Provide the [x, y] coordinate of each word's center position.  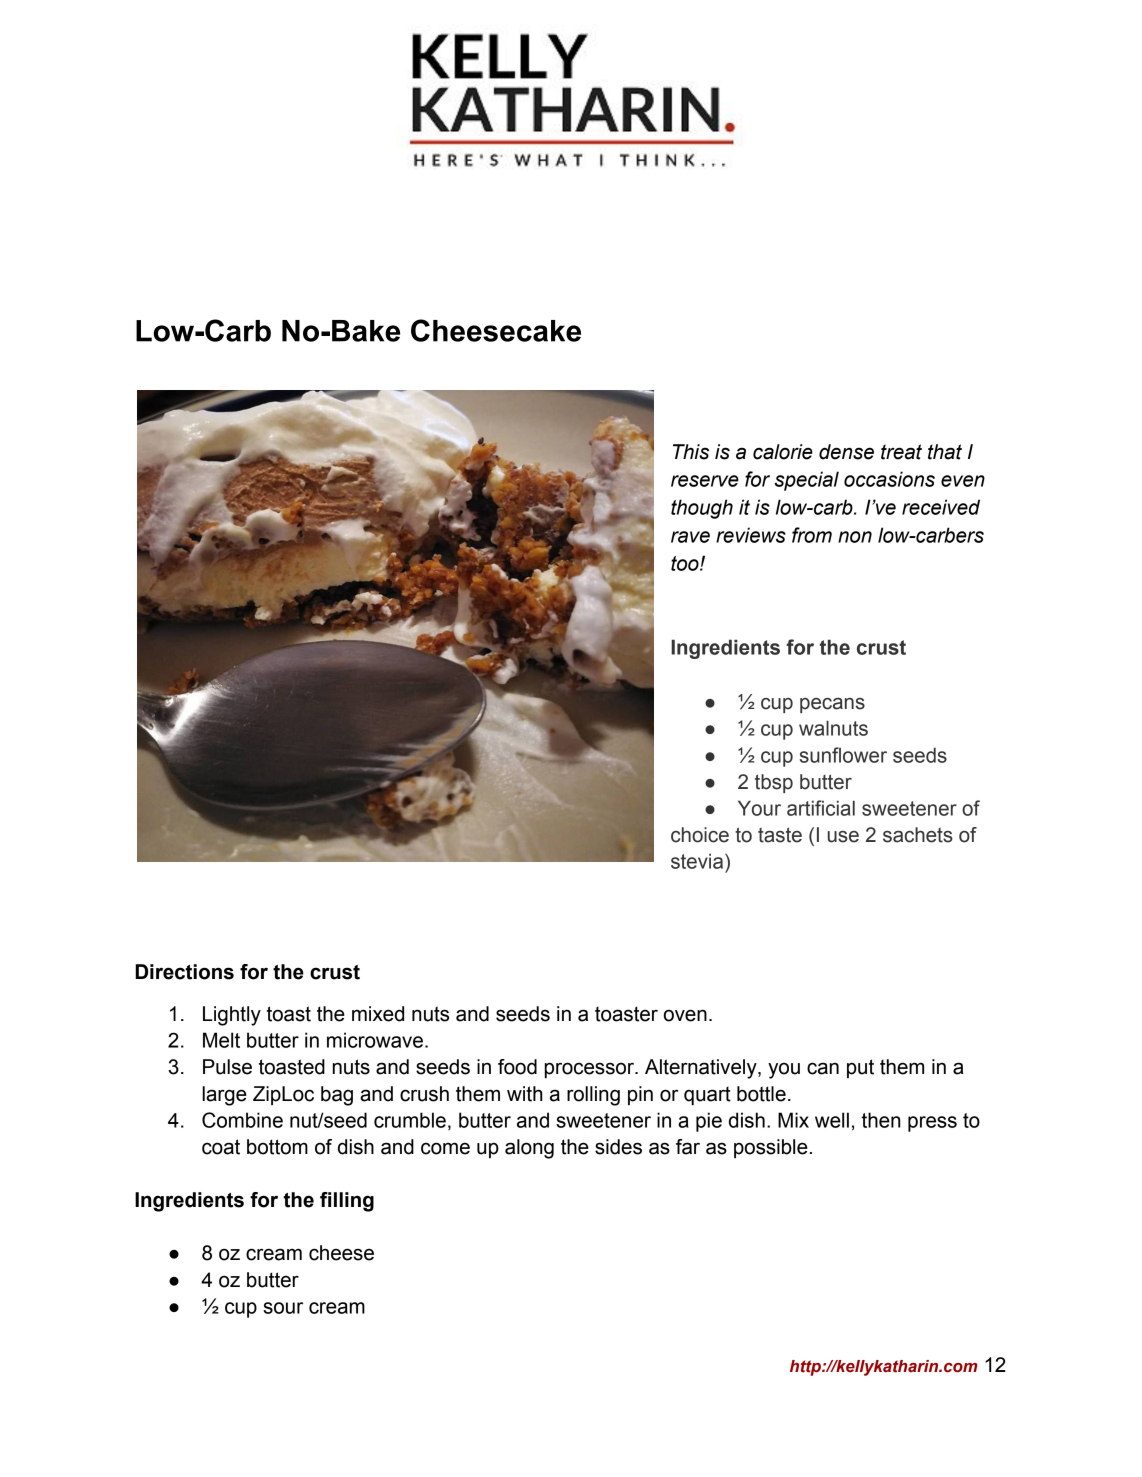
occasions [889, 479]
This [691, 452]
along [529, 1149]
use [843, 837]
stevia [698, 861]
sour [283, 1308]
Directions [184, 972]
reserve [705, 481]
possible [771, 1148]
